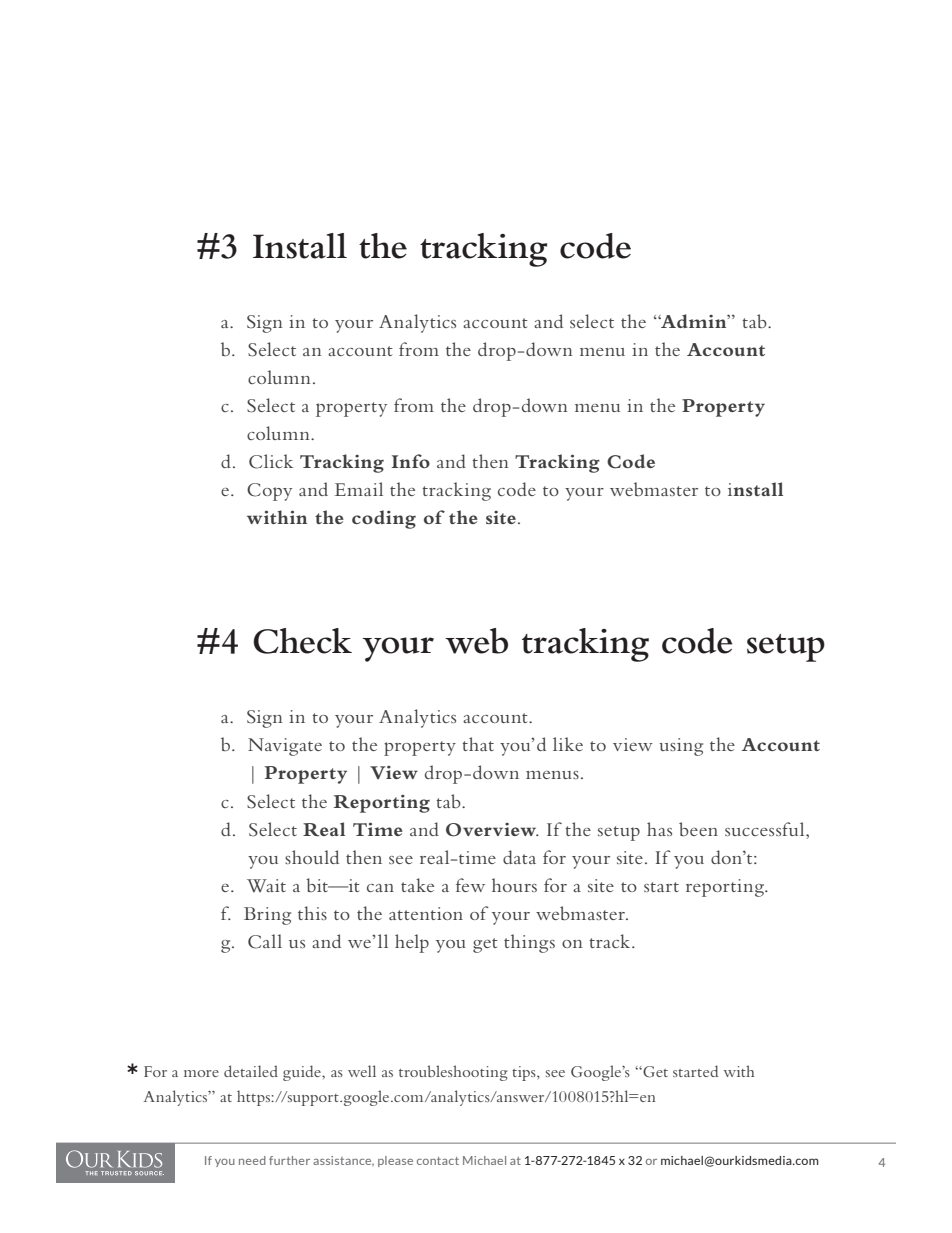 This screenshot has width=952, height=1233. What do you see at coordinates (529, 943) in the screenshot?
I see `things` at bounding box center [529, 943].
